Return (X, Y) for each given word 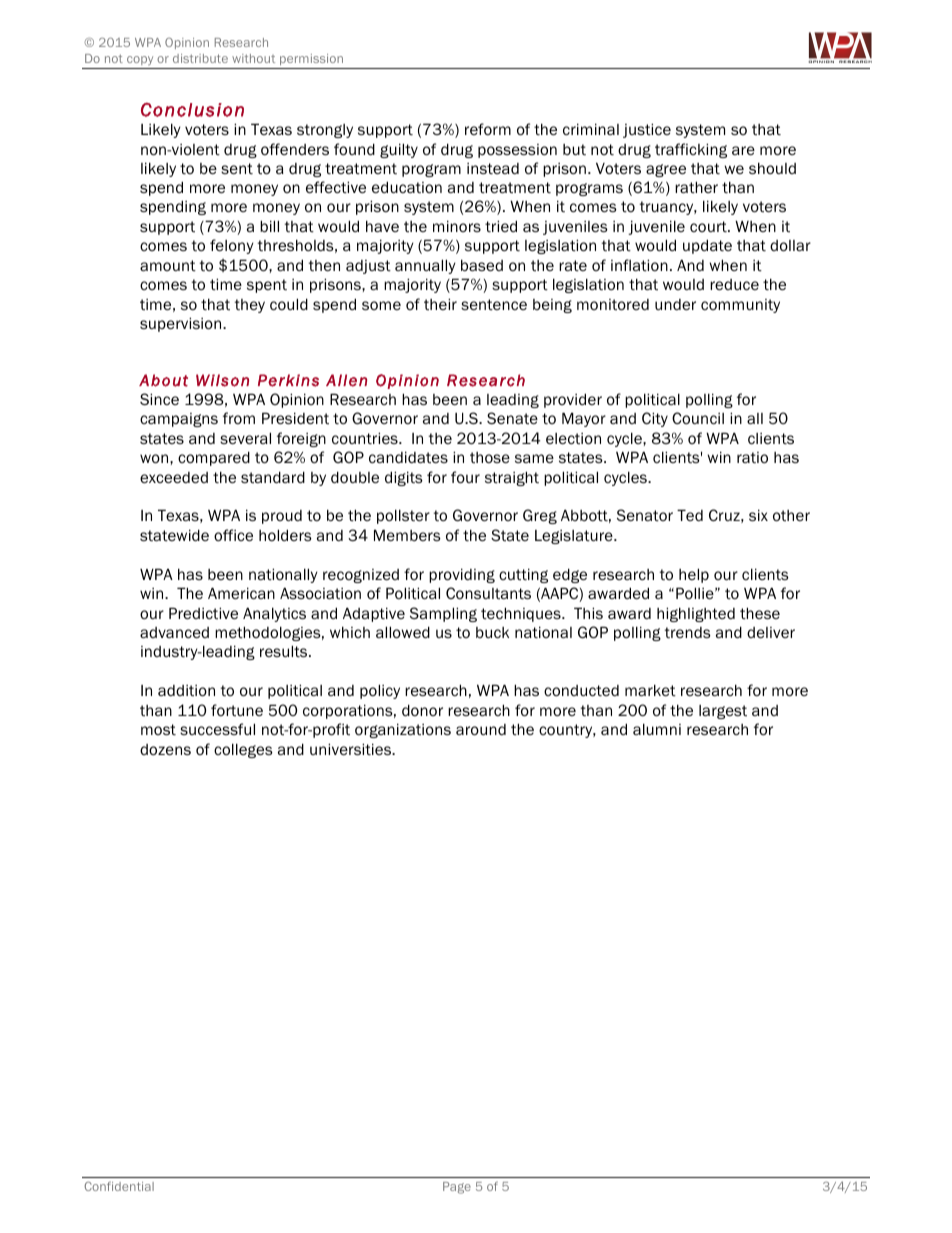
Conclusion (192, 109)
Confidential (119, 1186)
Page (457, 1188)
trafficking (691, 150)
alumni (657, 729)
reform (488, 129)
